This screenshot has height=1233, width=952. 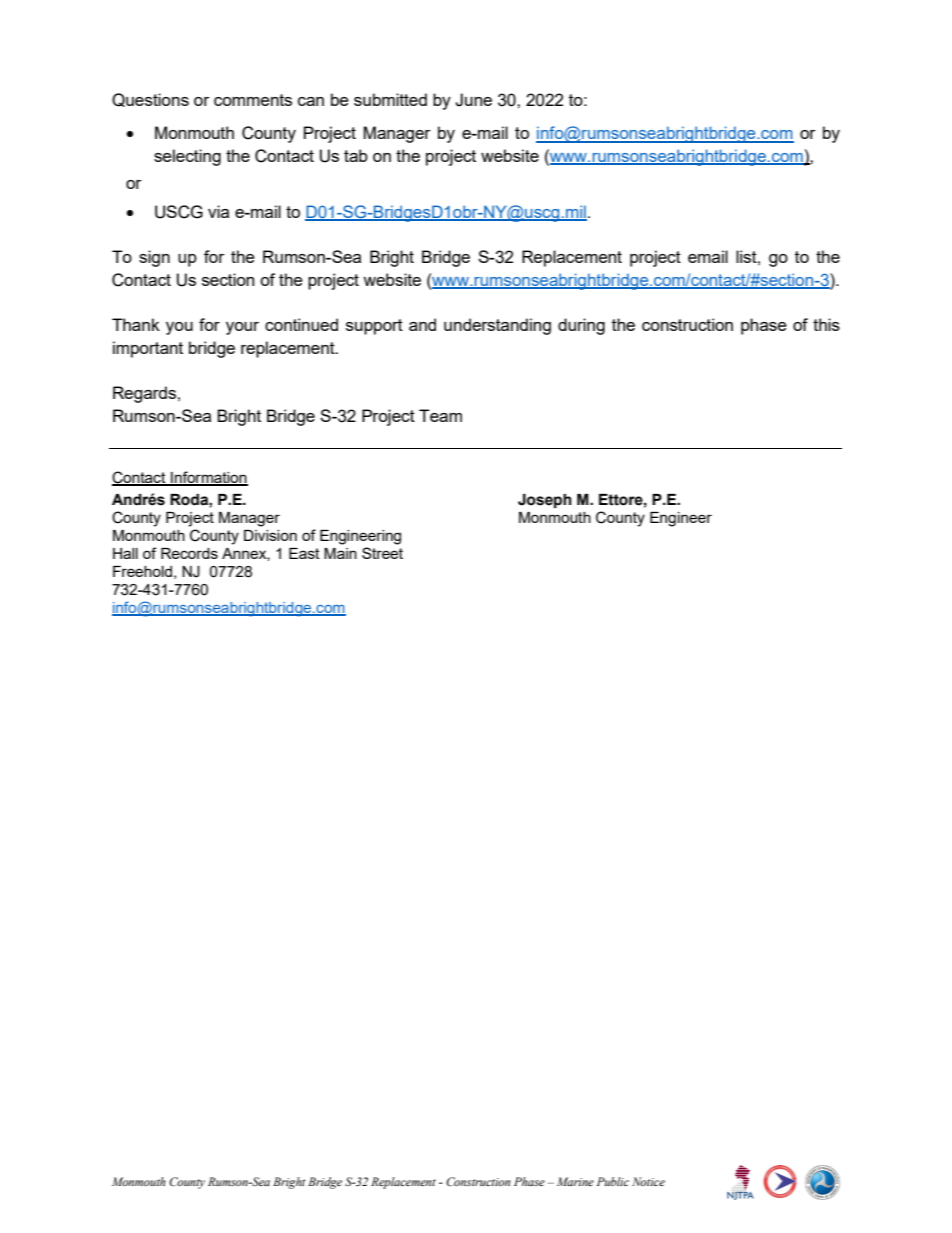 What do you see at coordinates (189, 553) in the screenshot?
I see `Records` at bounding box center [189, 553].
